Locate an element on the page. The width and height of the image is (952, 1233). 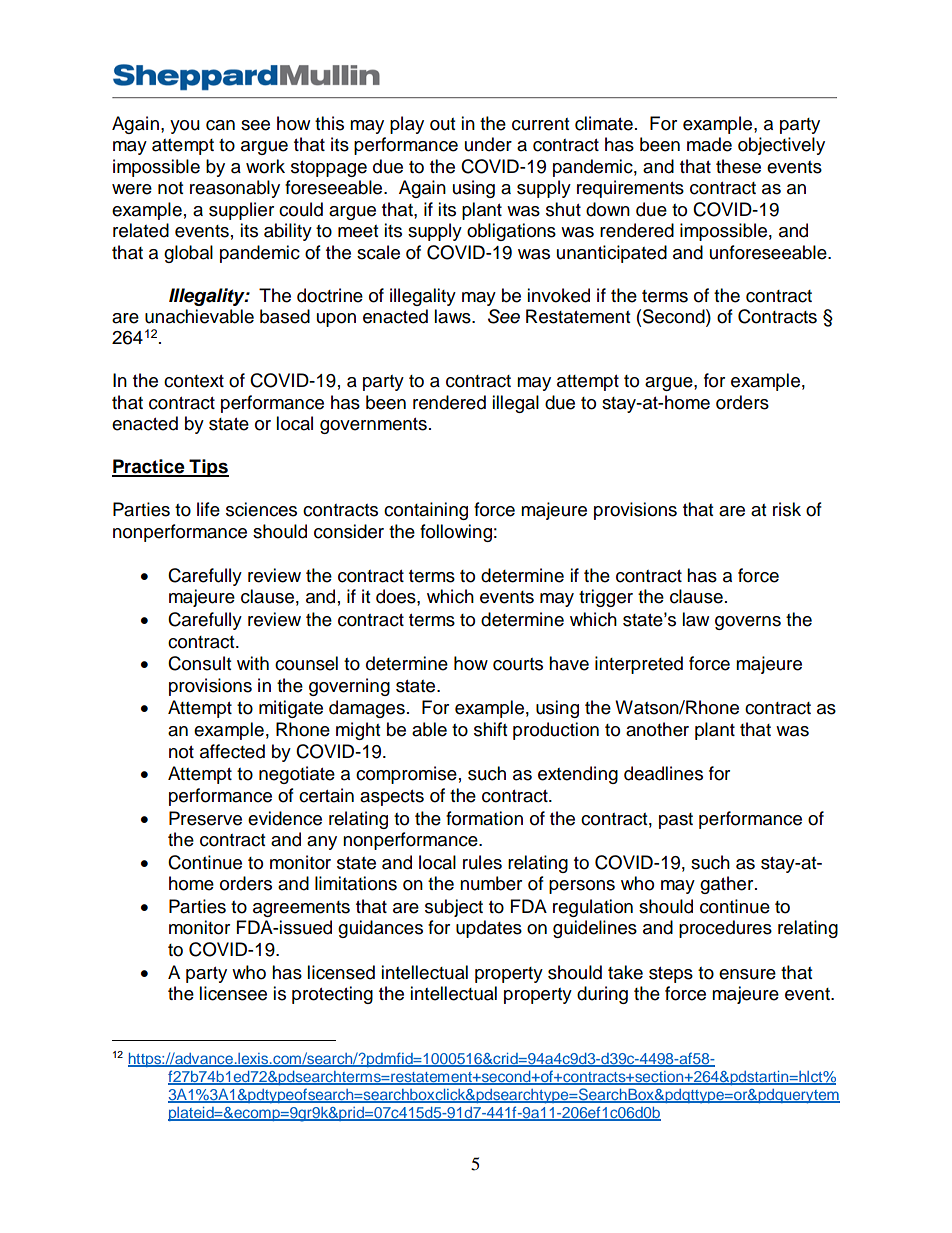
can is located at coordinates (220, 125).
